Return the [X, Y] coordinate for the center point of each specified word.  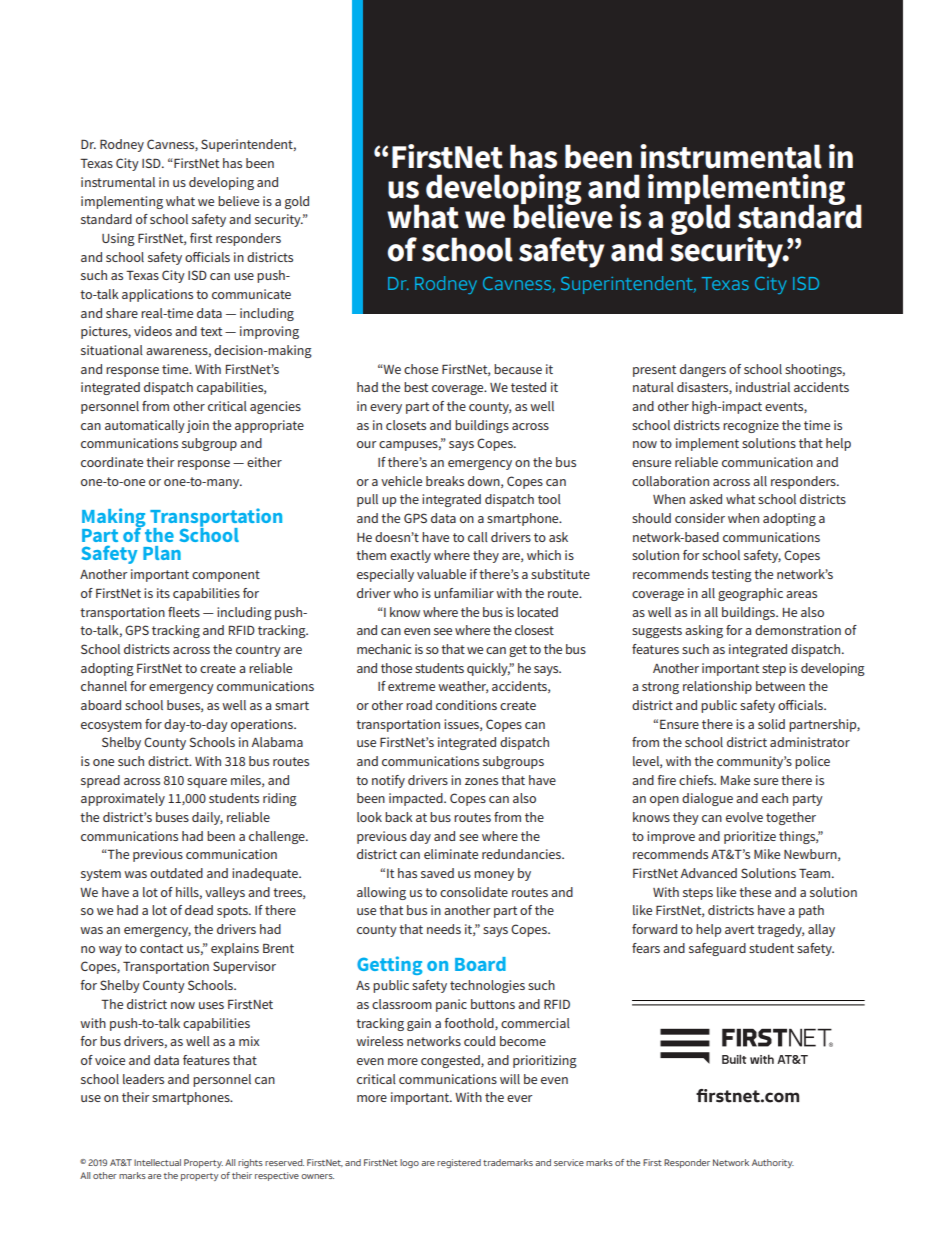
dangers [703, 370]
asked [705, 499]
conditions [466, 705]
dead [199, 910]
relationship [717, 687]
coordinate [112, 462]
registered [459, 1163]
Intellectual [157, 1162]
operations [263, 725]
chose [421, 369]
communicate [251, 294]
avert [739, 929]
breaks [445, 481]
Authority [773, 1163]
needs [444, 929]
